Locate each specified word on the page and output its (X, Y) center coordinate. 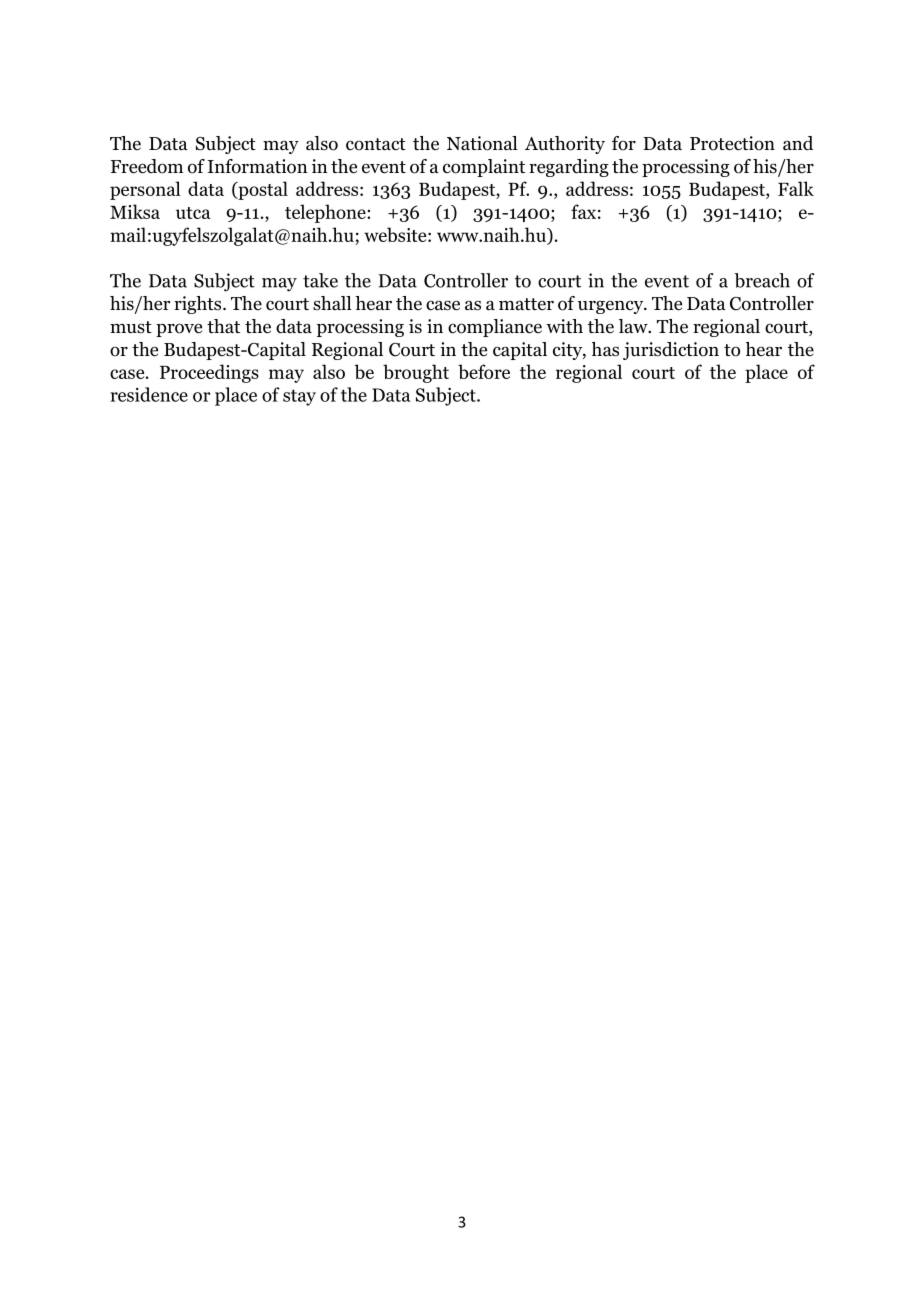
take (320, 280)
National (482, 143)
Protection (732, 143)
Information (258, 166)
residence (149, 394)
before (484, 371)
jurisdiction (671, 351)
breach (762, 280)
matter (526, 304)
